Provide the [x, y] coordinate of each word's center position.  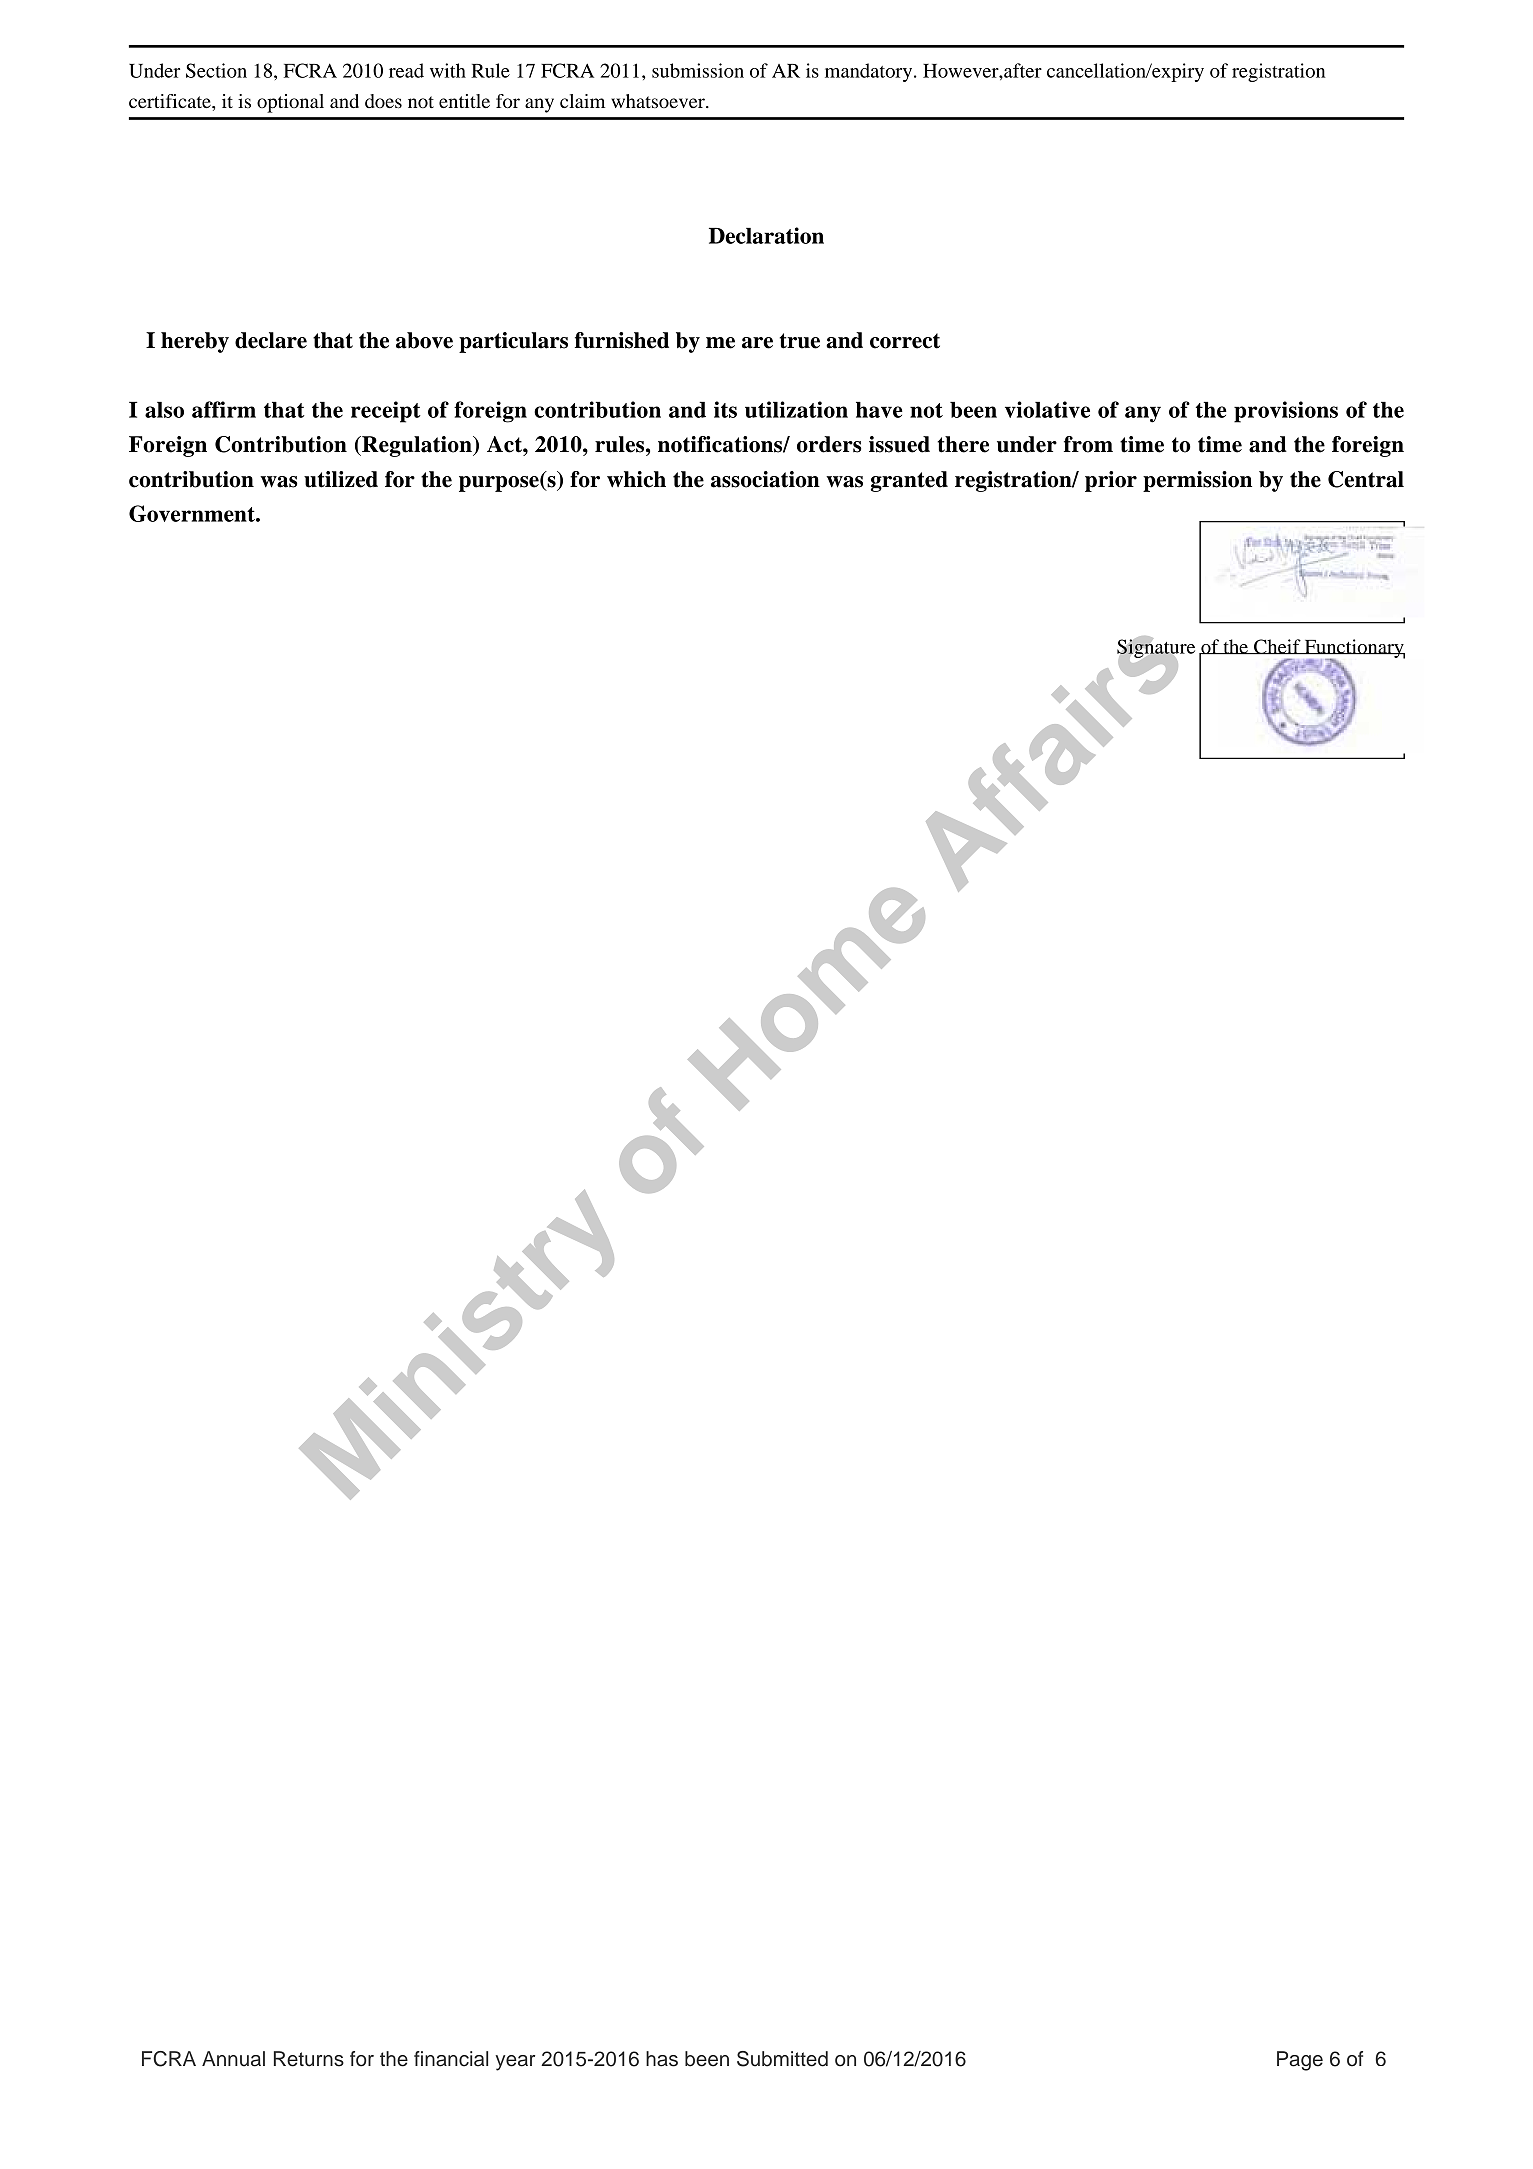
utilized [341, 479]
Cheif [1277, 647]
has [662, 2059]
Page [1300, 2061]
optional [290, 103]
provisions [1286, 412]
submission [698, 70]
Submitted [782, 2059]
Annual [233, 2059]
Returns [309, 2059]
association [765, 479]
